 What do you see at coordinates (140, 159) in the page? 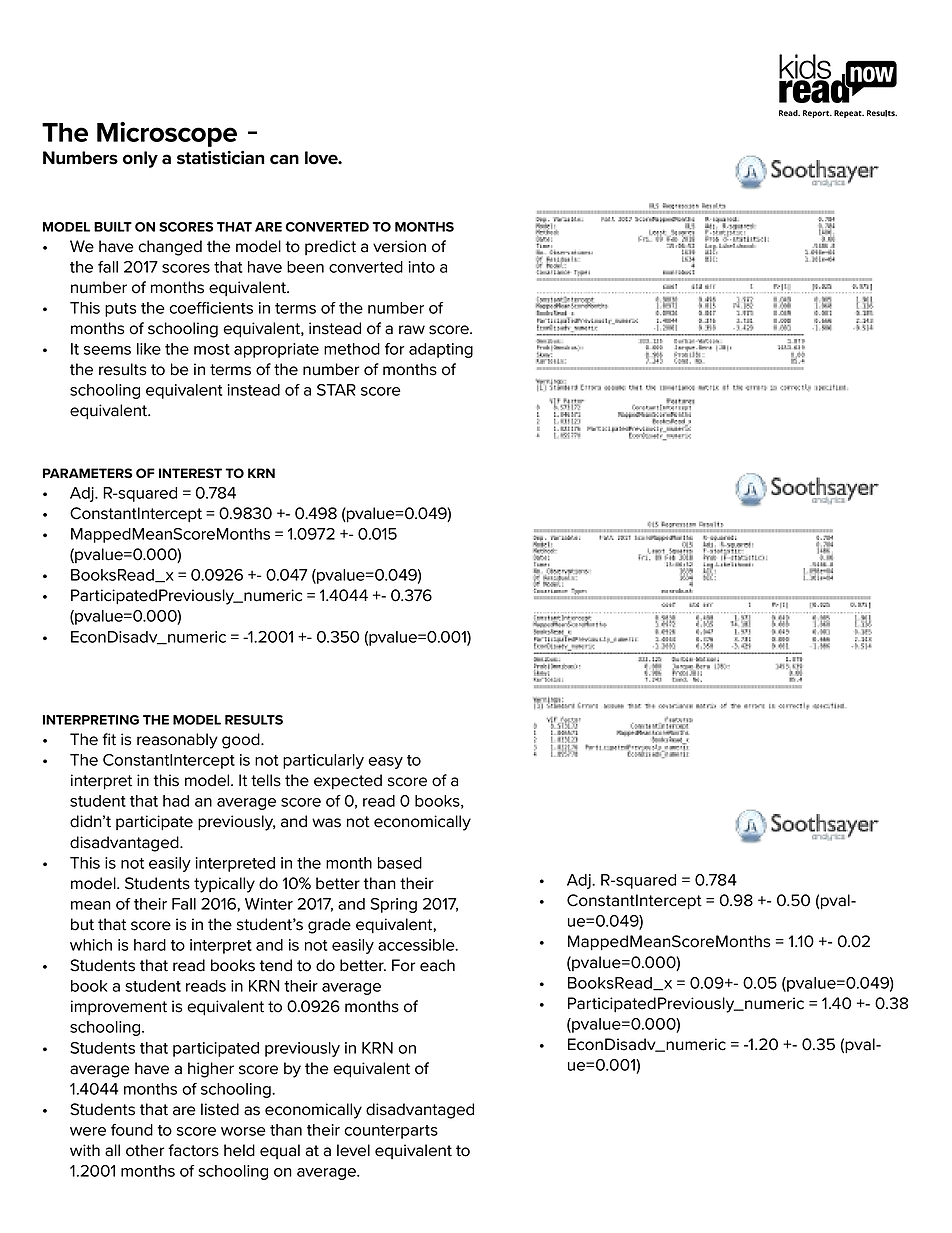
I see `only` at bounding box center [140, 159].
